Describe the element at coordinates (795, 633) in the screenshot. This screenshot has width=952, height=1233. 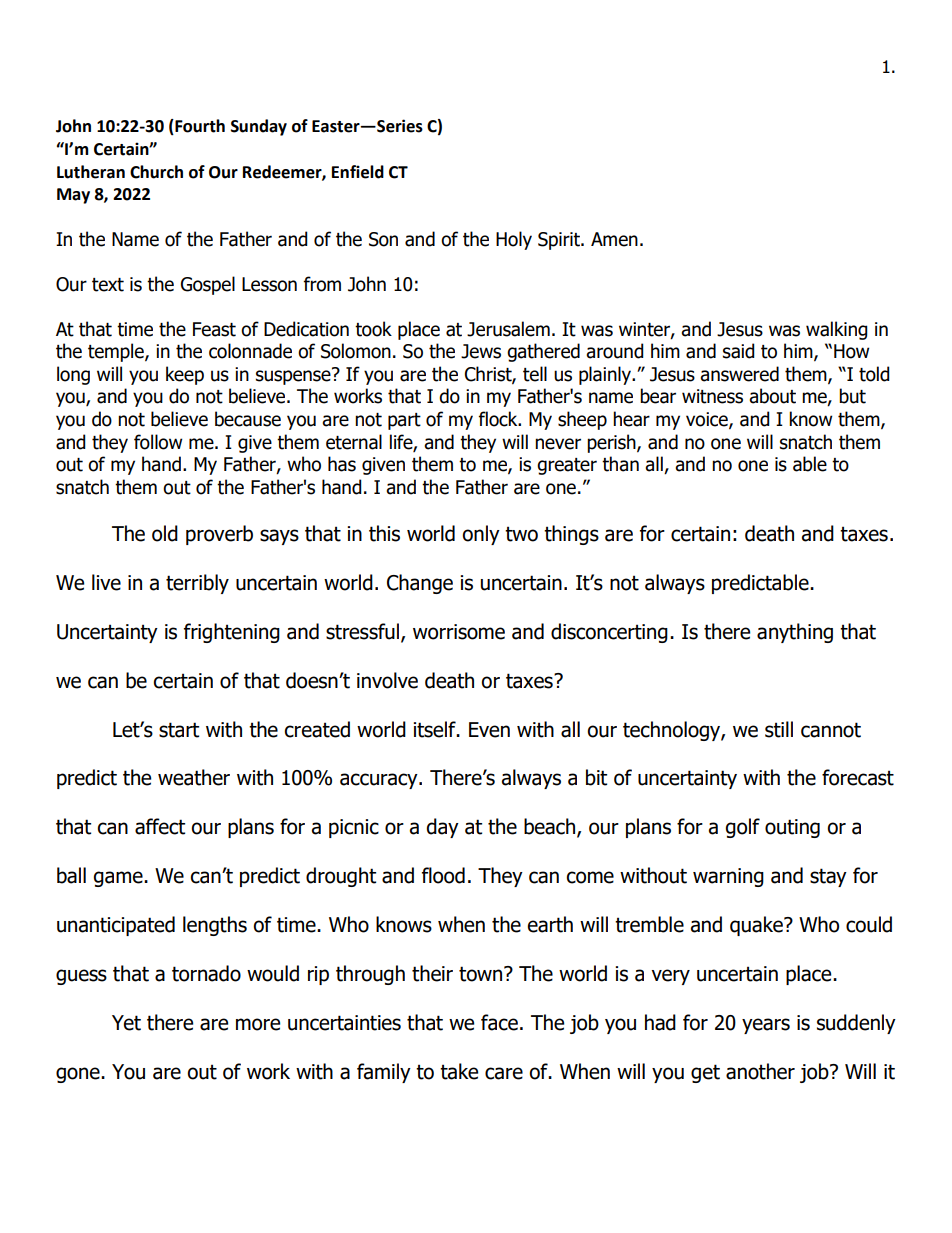
I see `anything` at that location.
